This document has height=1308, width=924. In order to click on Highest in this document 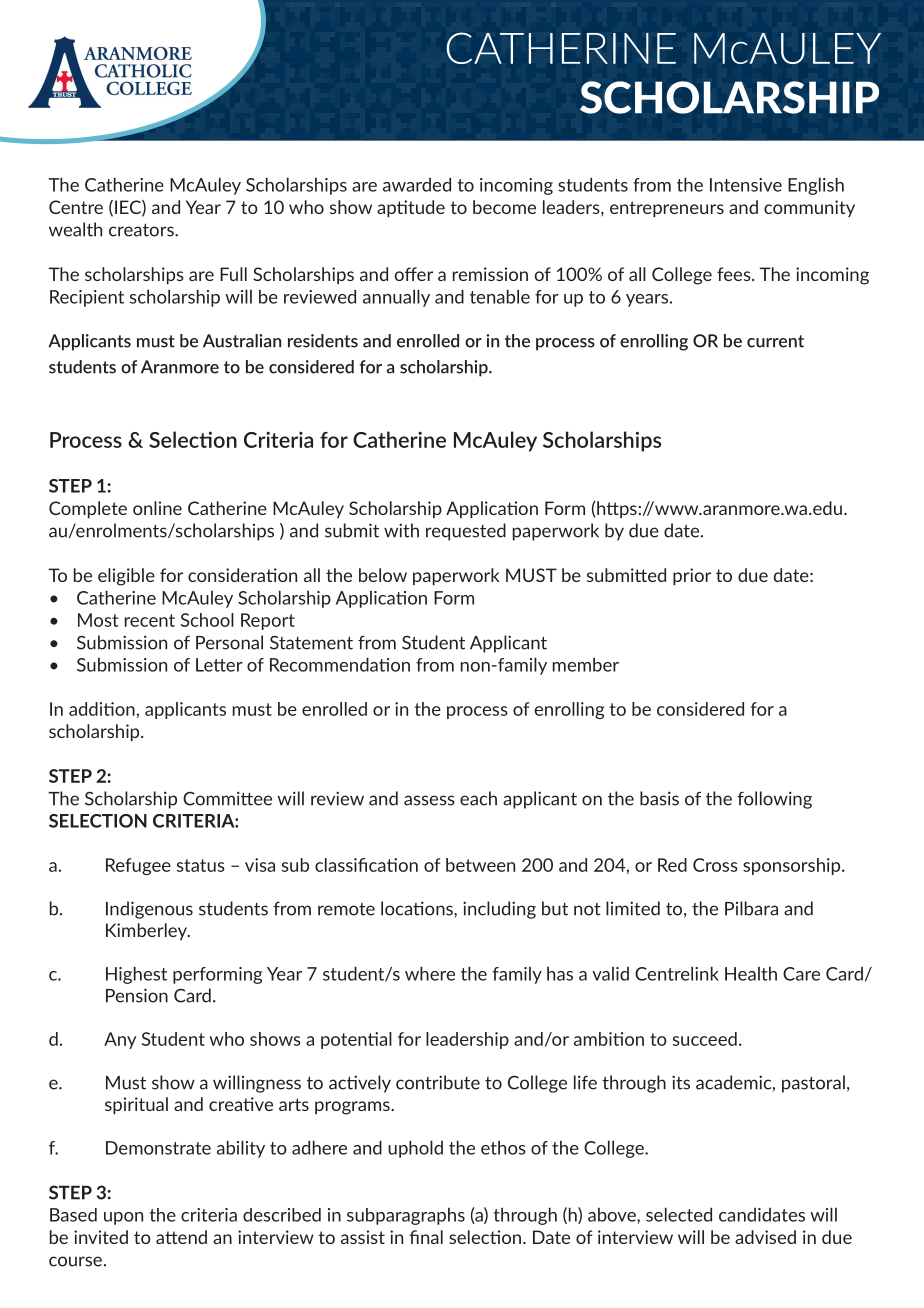, I will do `click(136, 975)`.
